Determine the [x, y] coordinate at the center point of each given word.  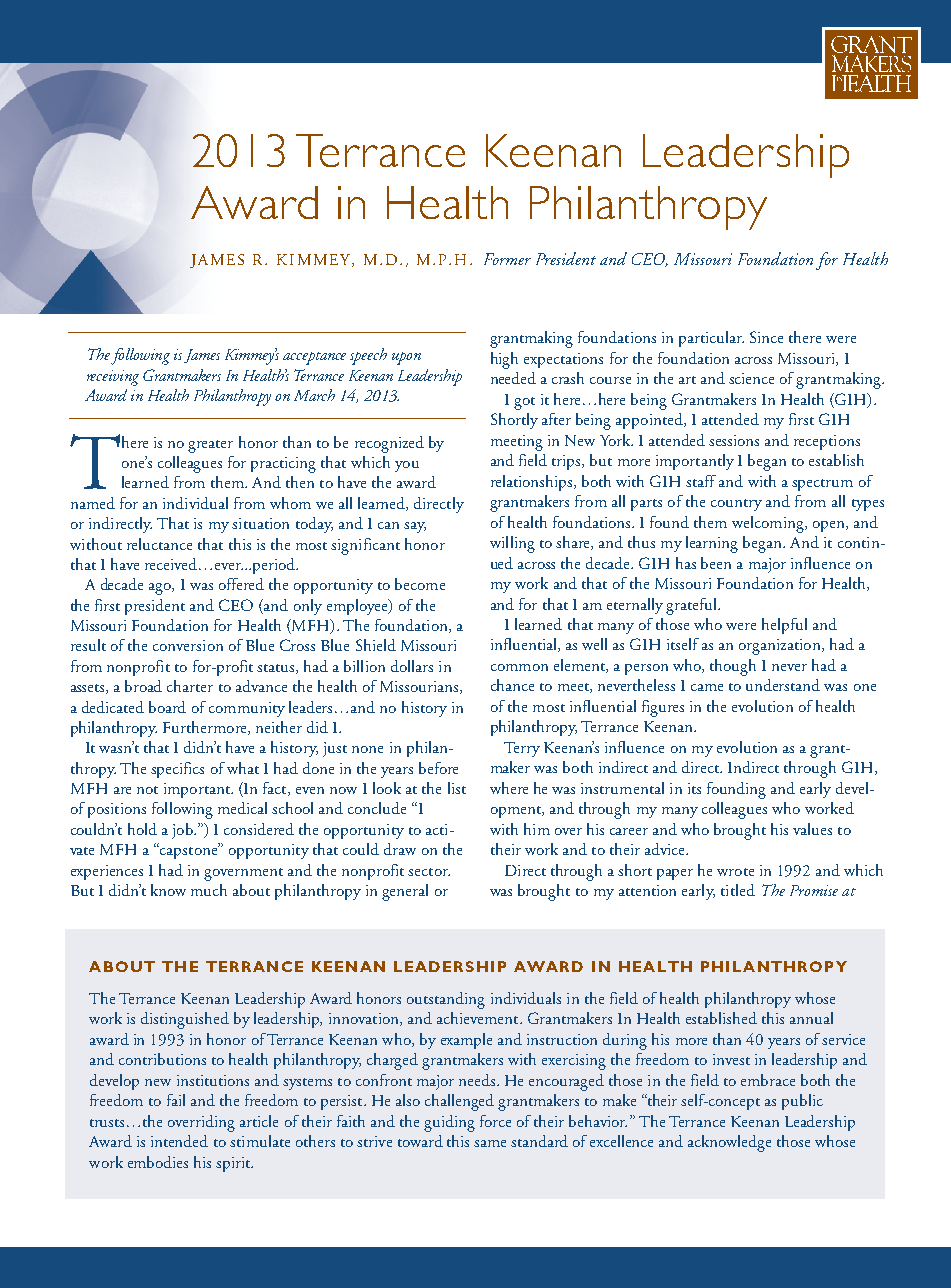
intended [179, 1141]
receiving [113, 378]
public [802, 1102]
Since [766, 337]
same [490, 1143]
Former [507, 259]
